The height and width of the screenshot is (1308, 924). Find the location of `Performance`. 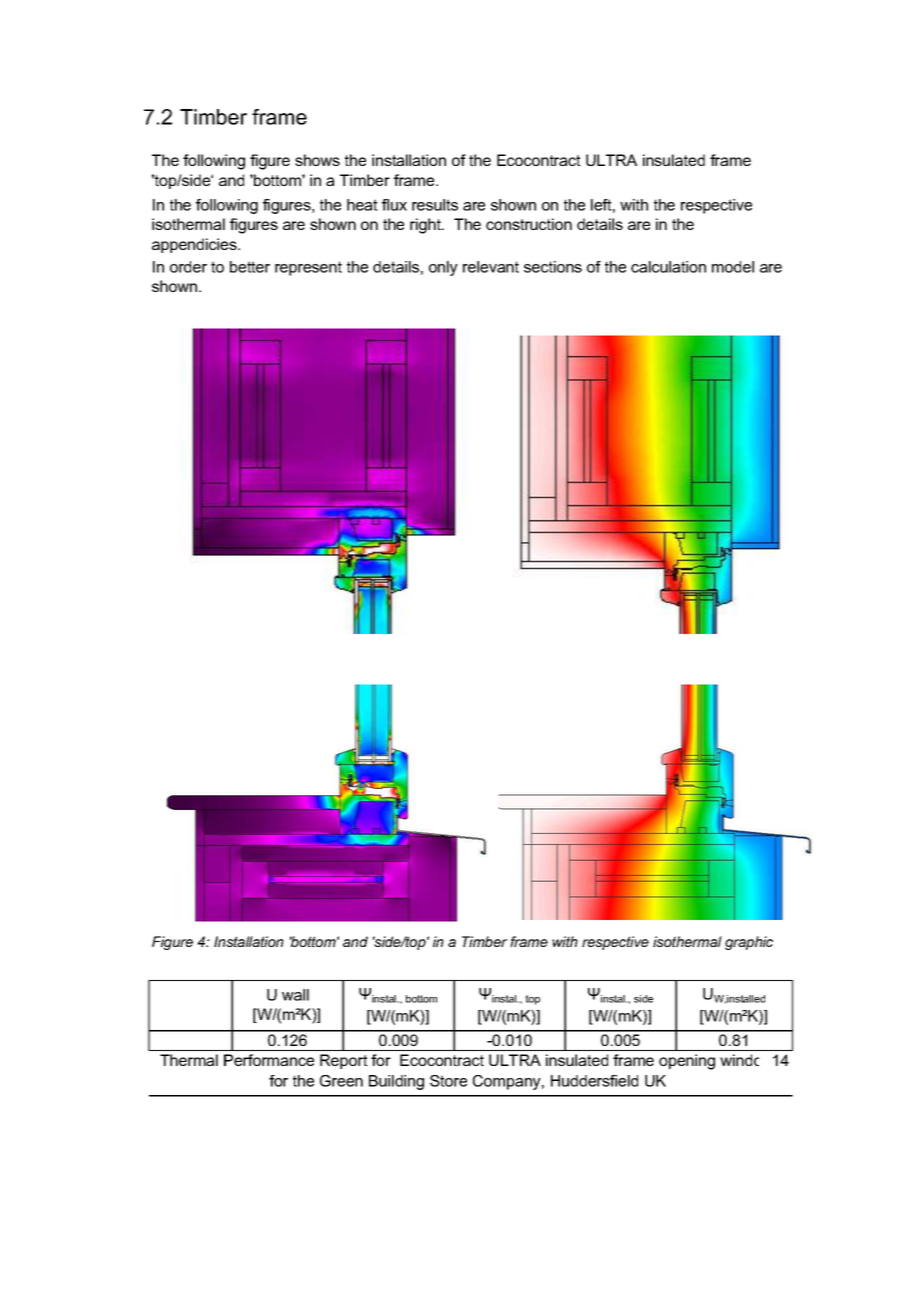

Performance is located at coordinates (269, 1060).
